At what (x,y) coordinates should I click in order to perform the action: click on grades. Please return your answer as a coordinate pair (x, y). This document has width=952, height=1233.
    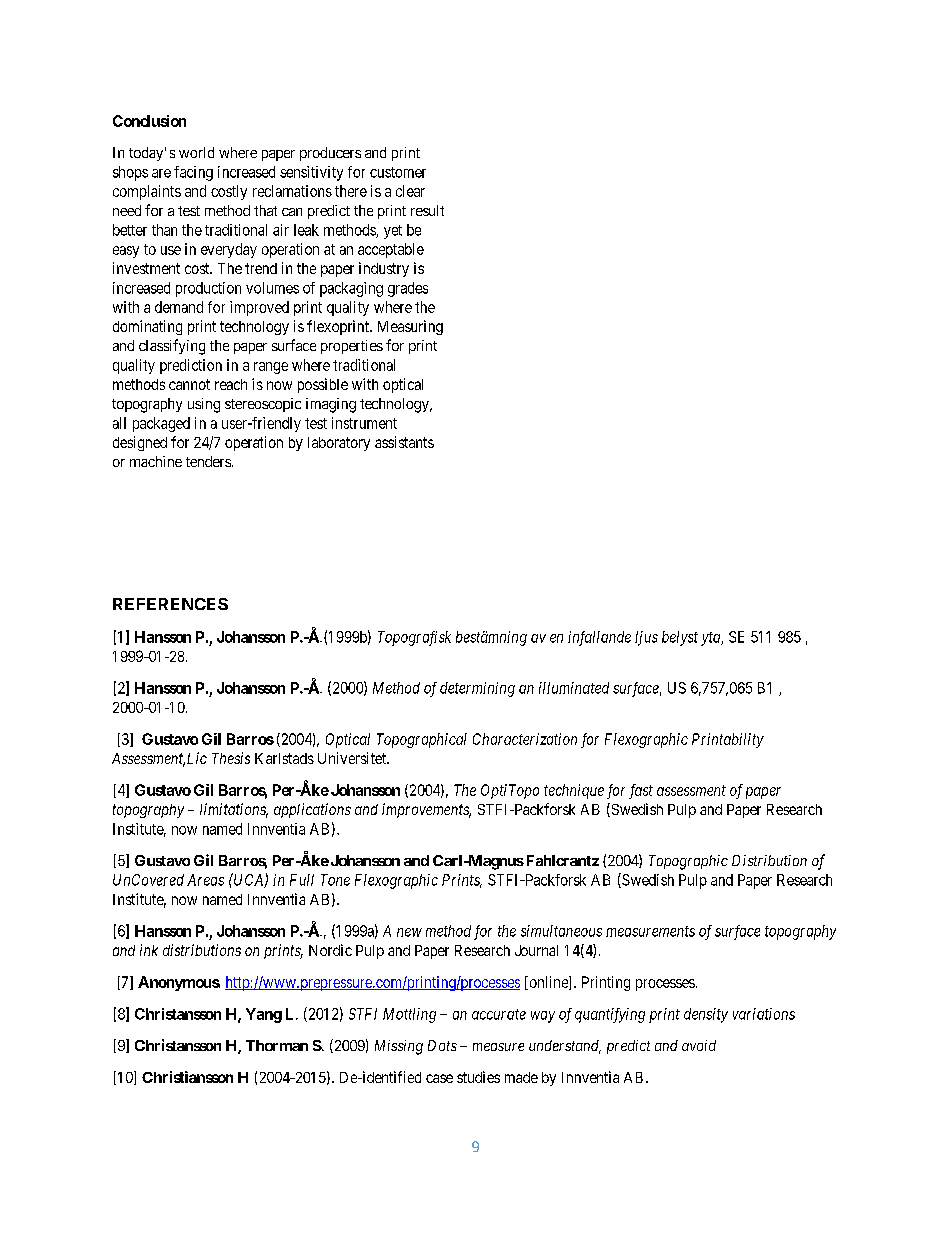
    Looking at the image, I should click on (408, 289).
